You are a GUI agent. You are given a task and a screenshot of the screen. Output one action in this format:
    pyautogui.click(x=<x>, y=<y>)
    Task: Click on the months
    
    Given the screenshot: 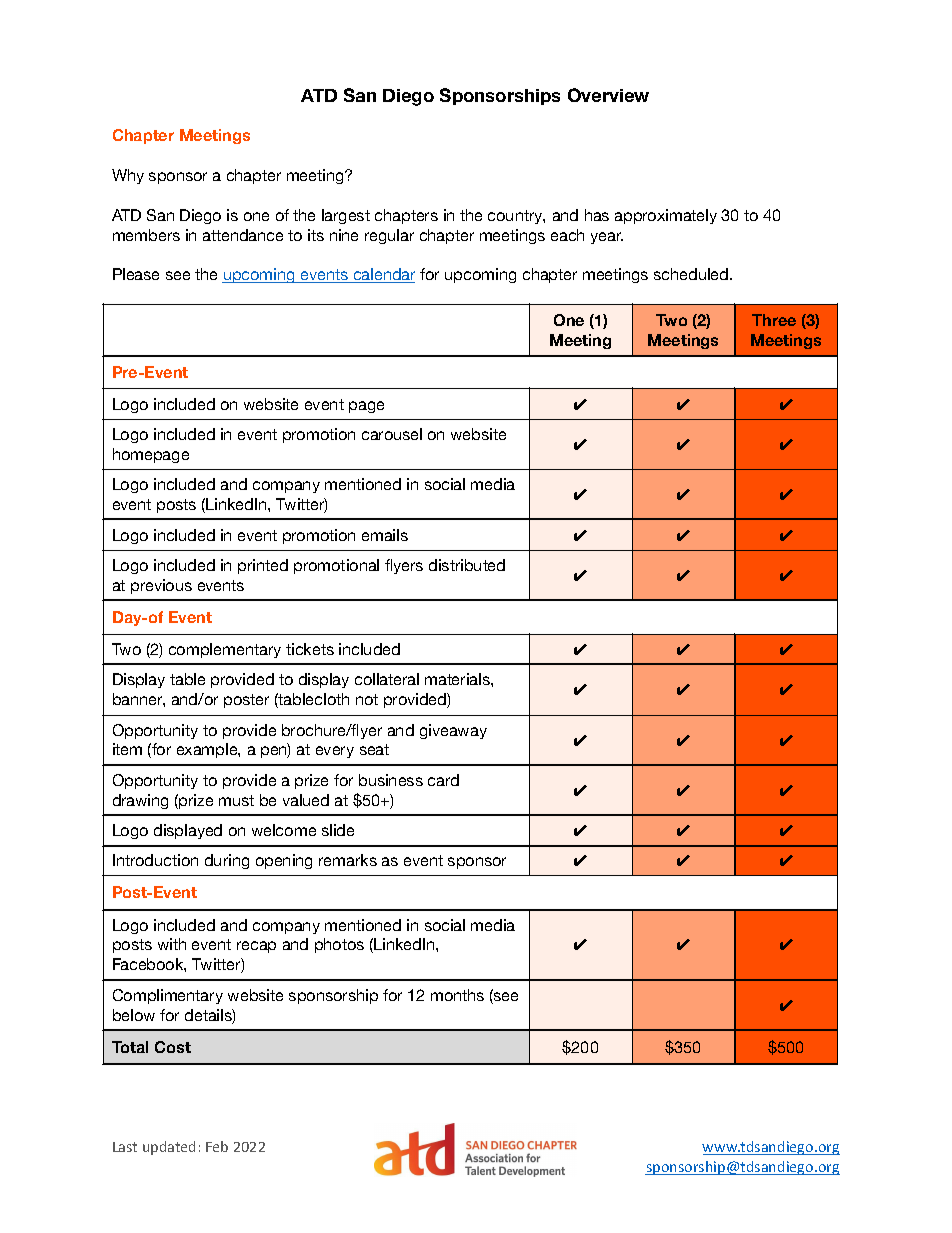 What is the action you would take?
    pyautogui.click(x=457, y=995)
